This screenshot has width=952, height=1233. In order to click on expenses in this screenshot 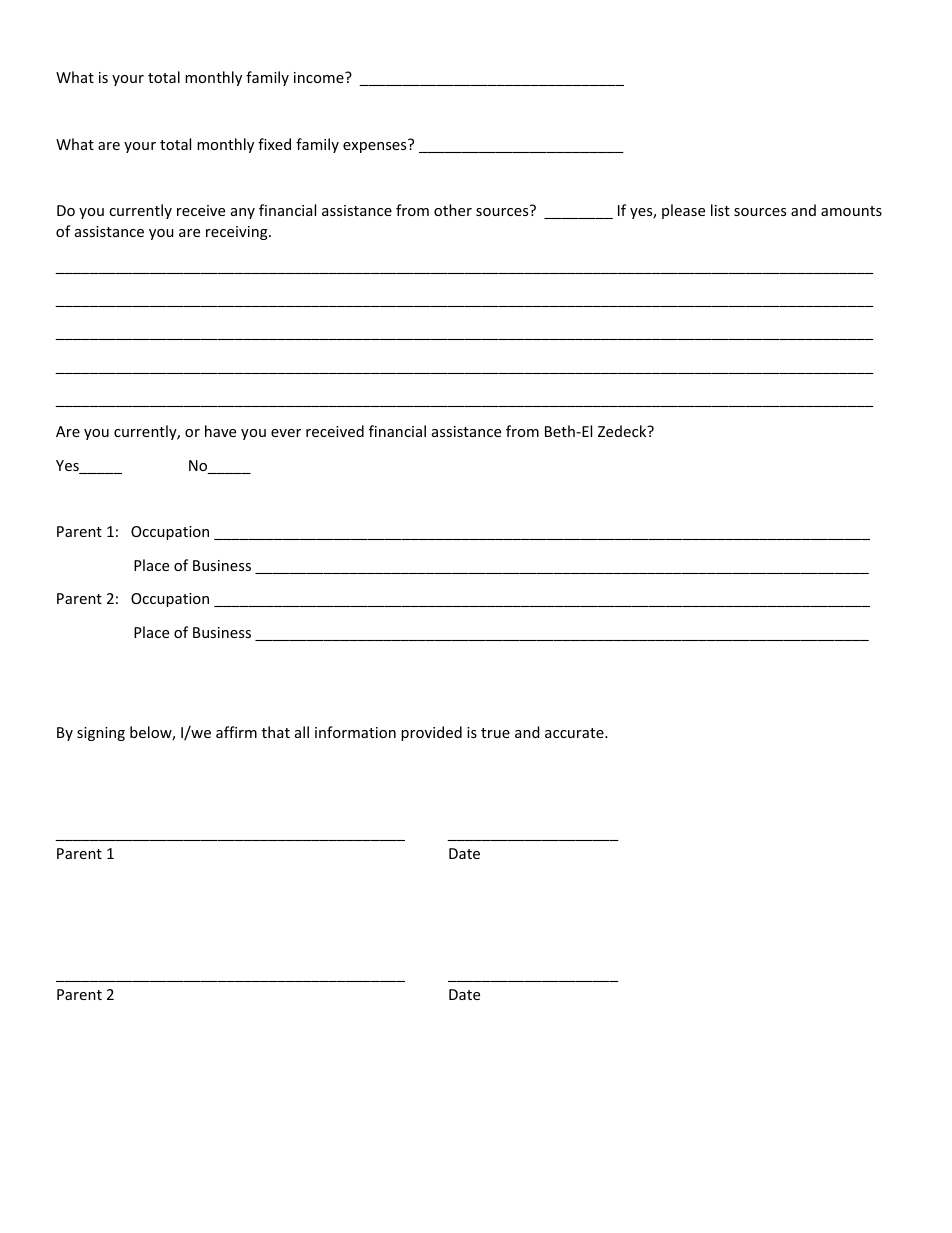, I will do `click(376, 146)`.
